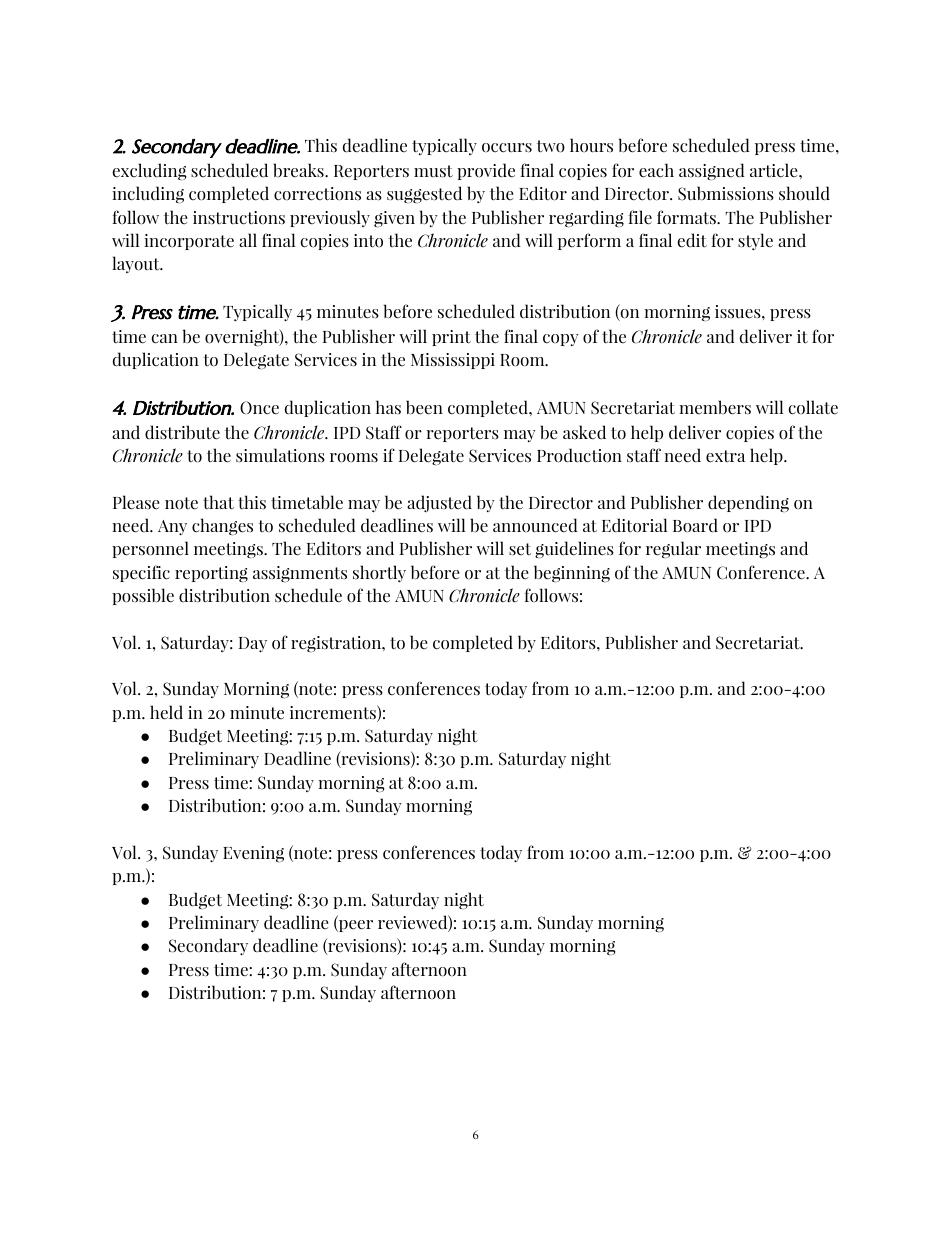 Image resolution: width=952 pixels, height=1233 pixels. I want to click on set, so click(520, 549).
